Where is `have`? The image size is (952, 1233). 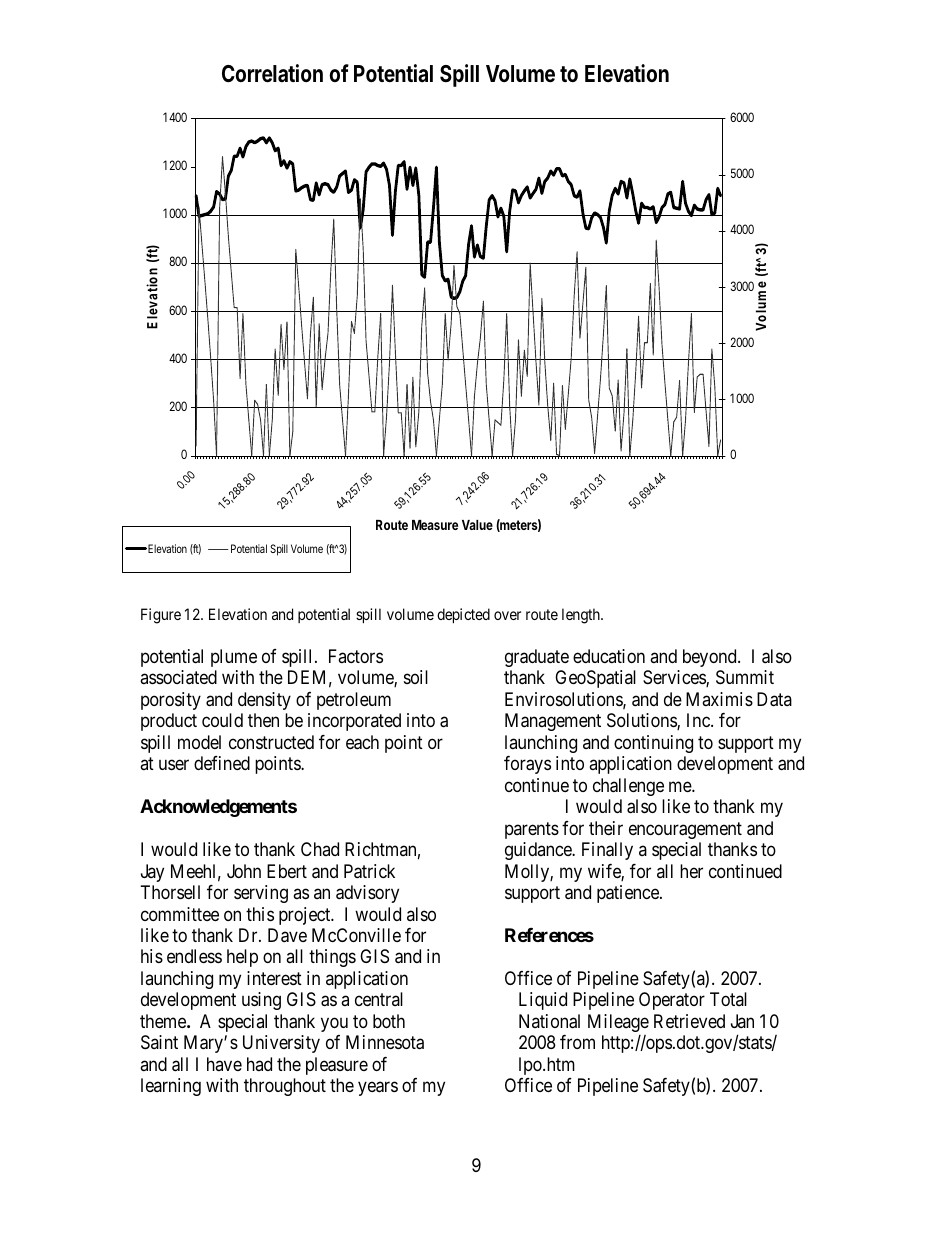
have is located at coordinates (224, 1064).
